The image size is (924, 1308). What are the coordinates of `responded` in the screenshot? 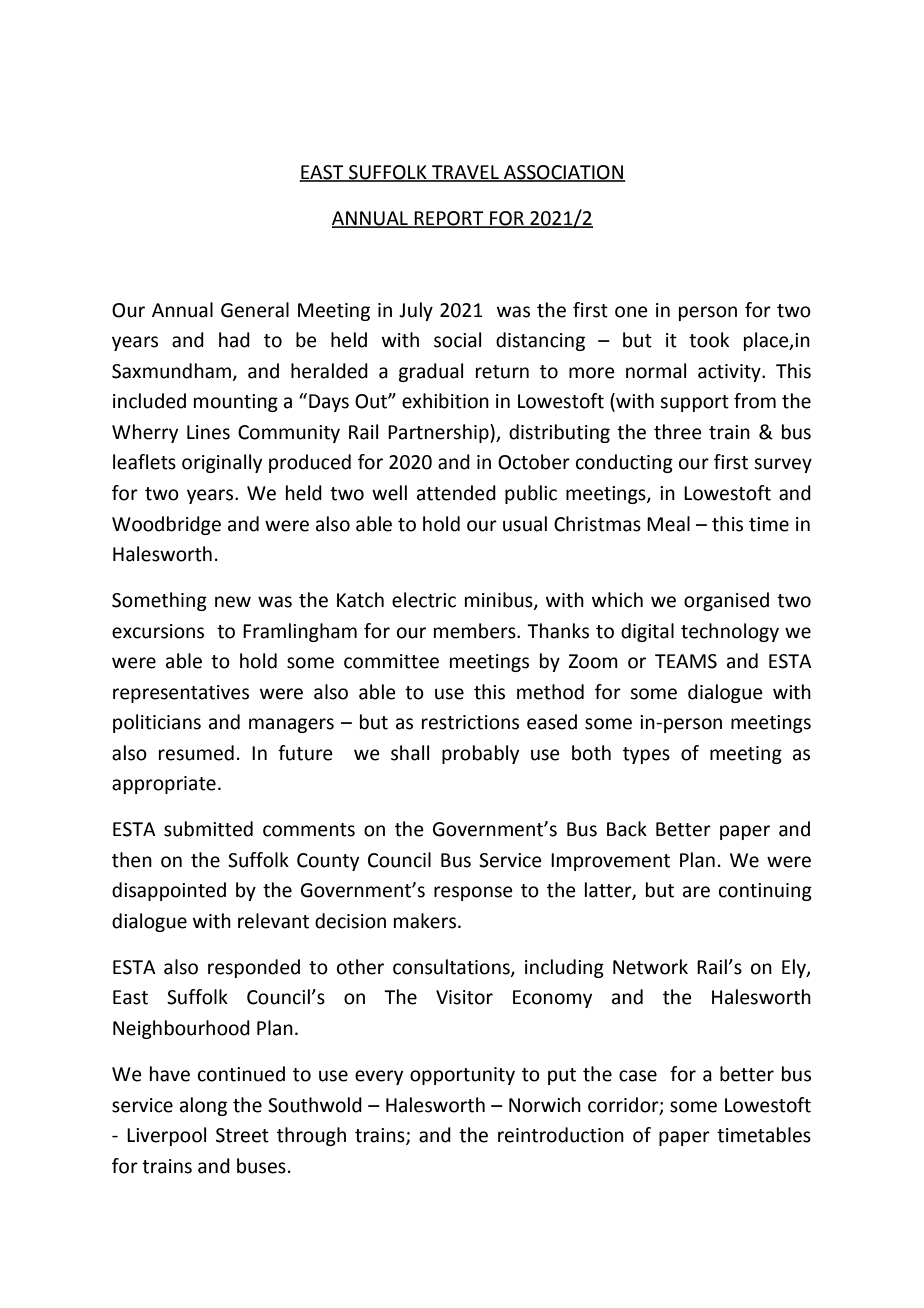 It's located at (254, 968).
